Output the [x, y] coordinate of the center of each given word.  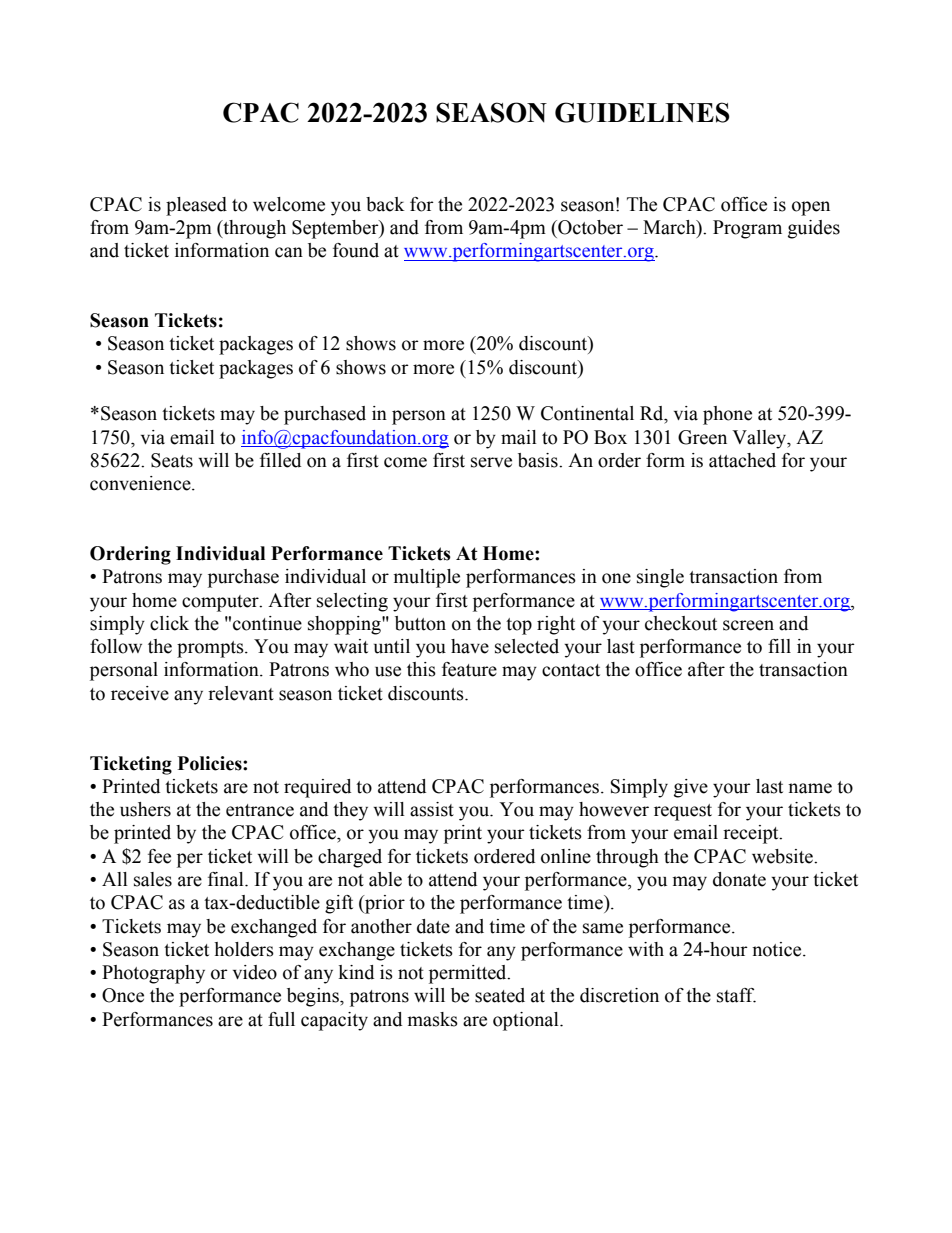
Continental [587, 413]
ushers [145, 809]
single [660, 578]
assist [432, 809]
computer [221, 603]
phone [727, 415]
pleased [196, 206]
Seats [172, 460]
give [691, 788]
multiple [427, 578]
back [385, 204]
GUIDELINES [642, 112]
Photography [153, 974]
